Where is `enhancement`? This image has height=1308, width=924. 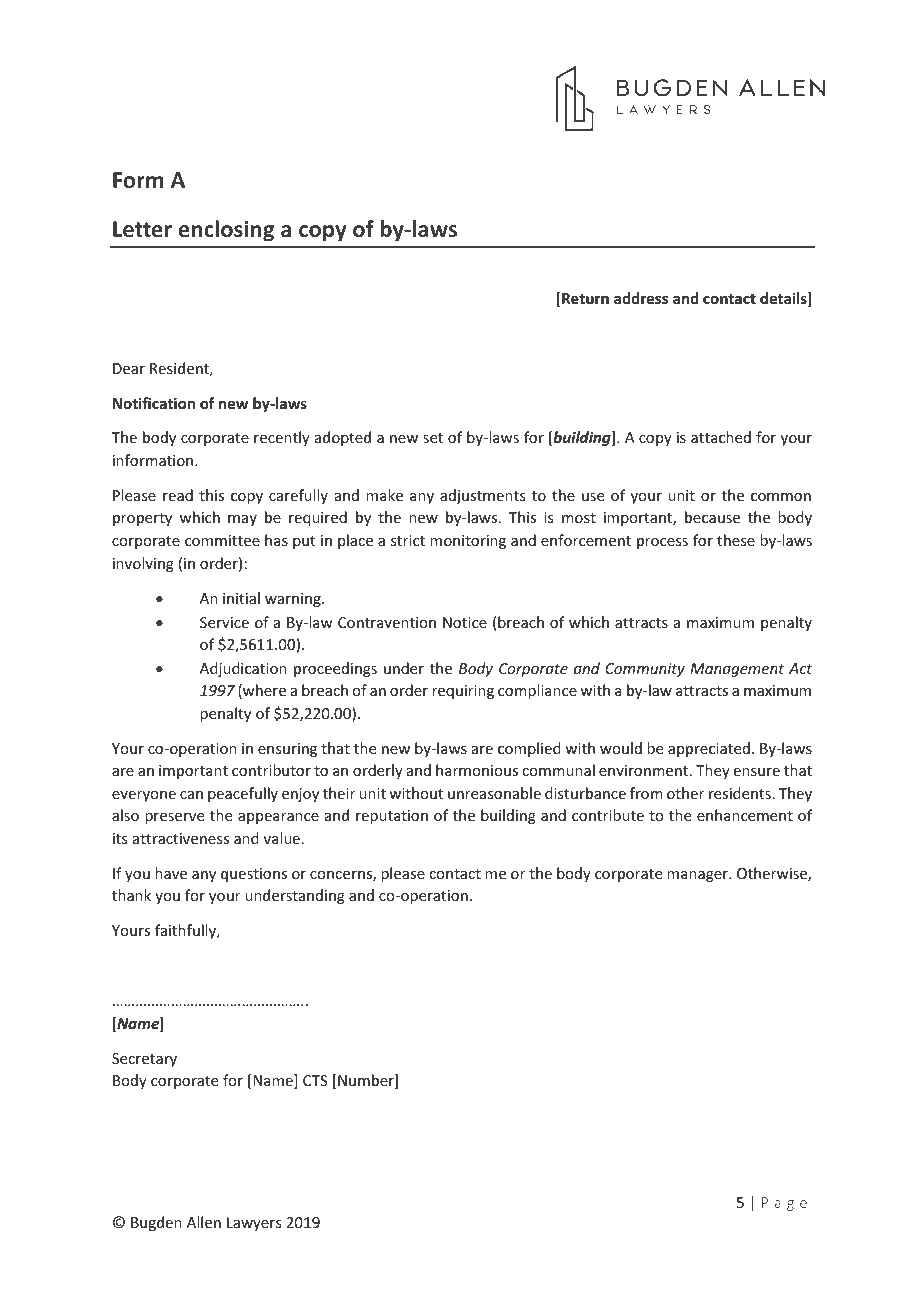
enhancement is located at coordinates (745, 815).
